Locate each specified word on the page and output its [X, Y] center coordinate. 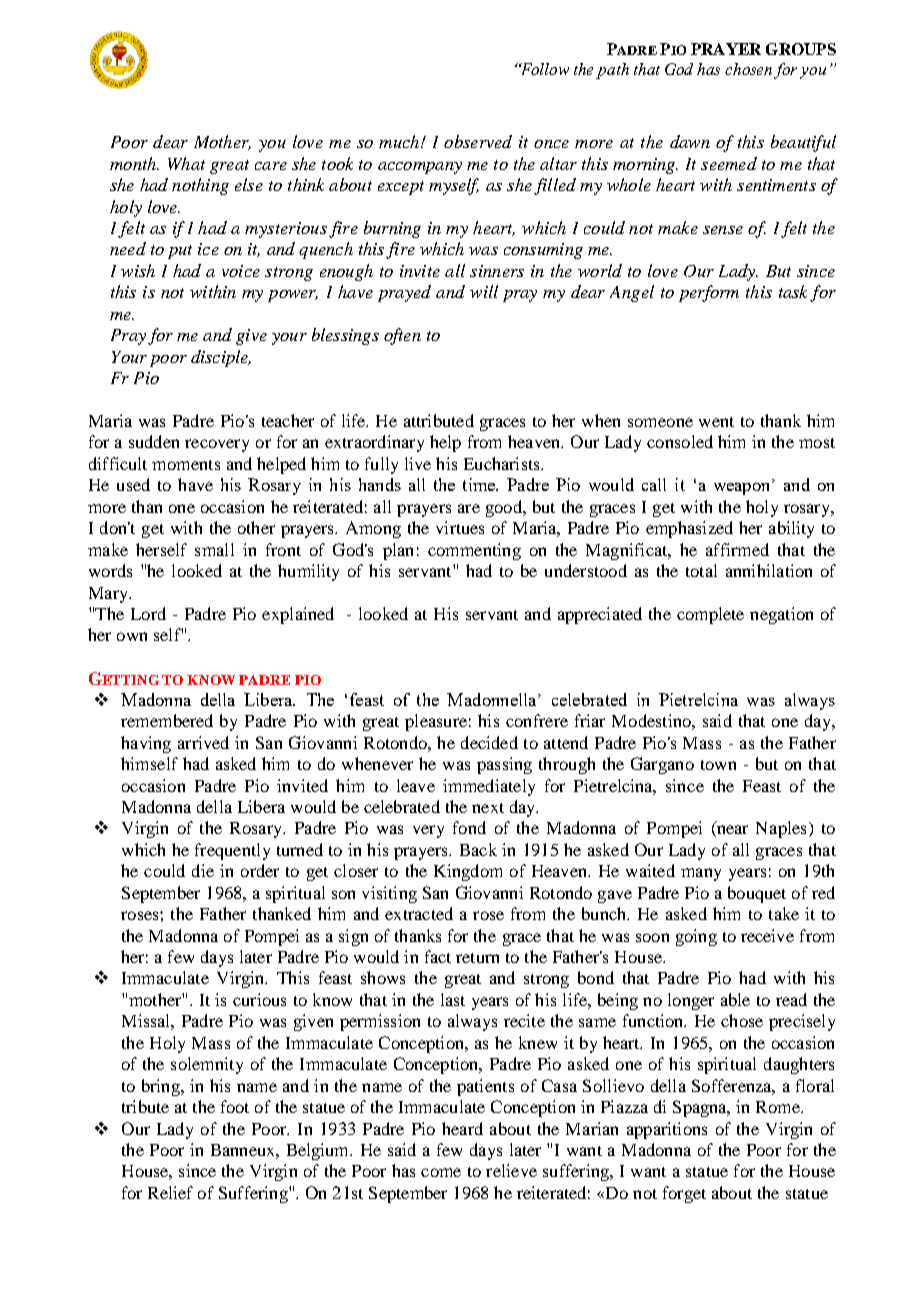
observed [478, 141]
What [186, 163]
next [488, 808]
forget [684, 1194]
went [716, 422]
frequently [232, 851]
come [441, 1172]
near [731, 831]
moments [186, 465]
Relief [170, 1192]
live [418, 463]
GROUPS [801, 49]
